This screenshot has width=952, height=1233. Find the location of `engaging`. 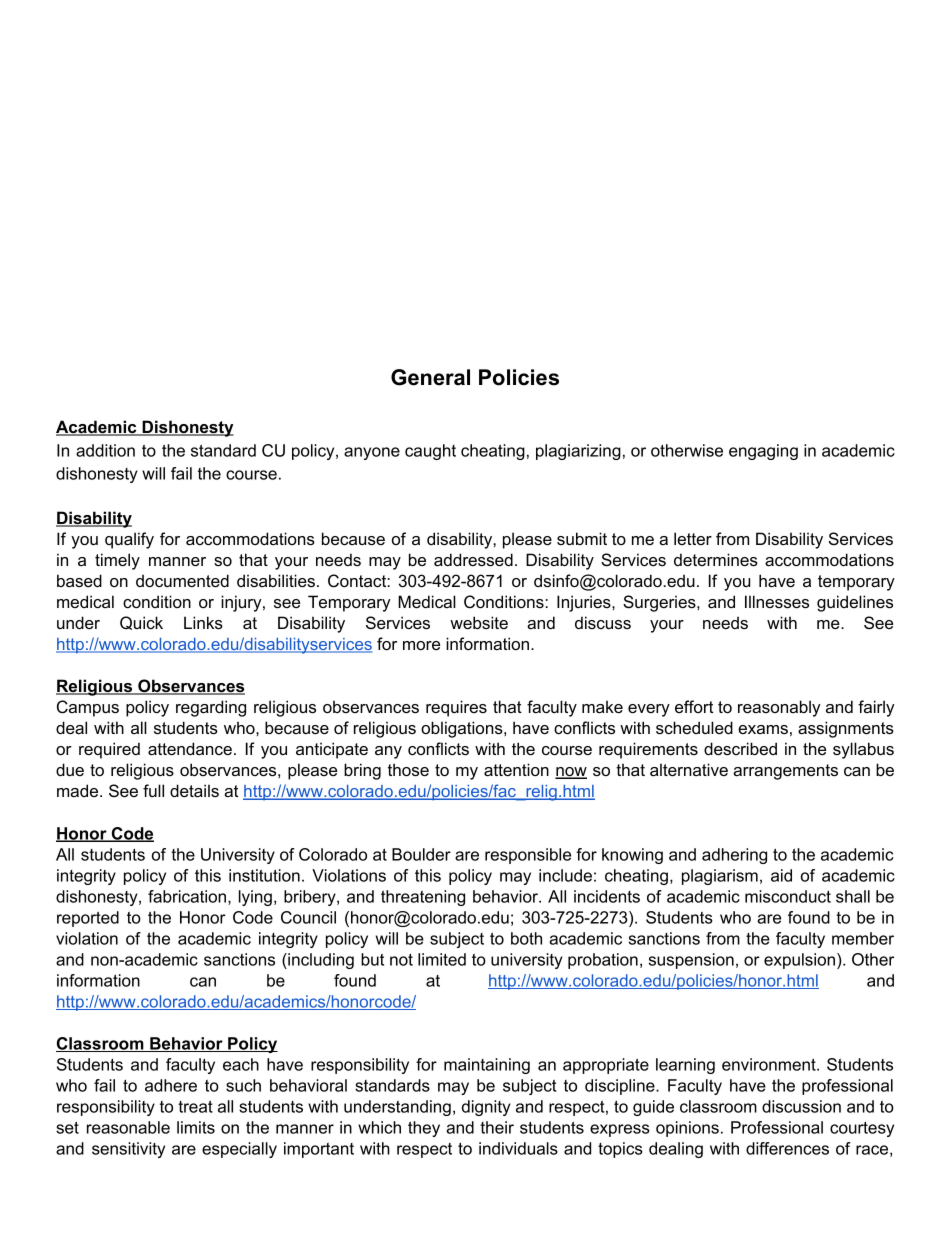

engaging is located at coordinates (763, 452).
